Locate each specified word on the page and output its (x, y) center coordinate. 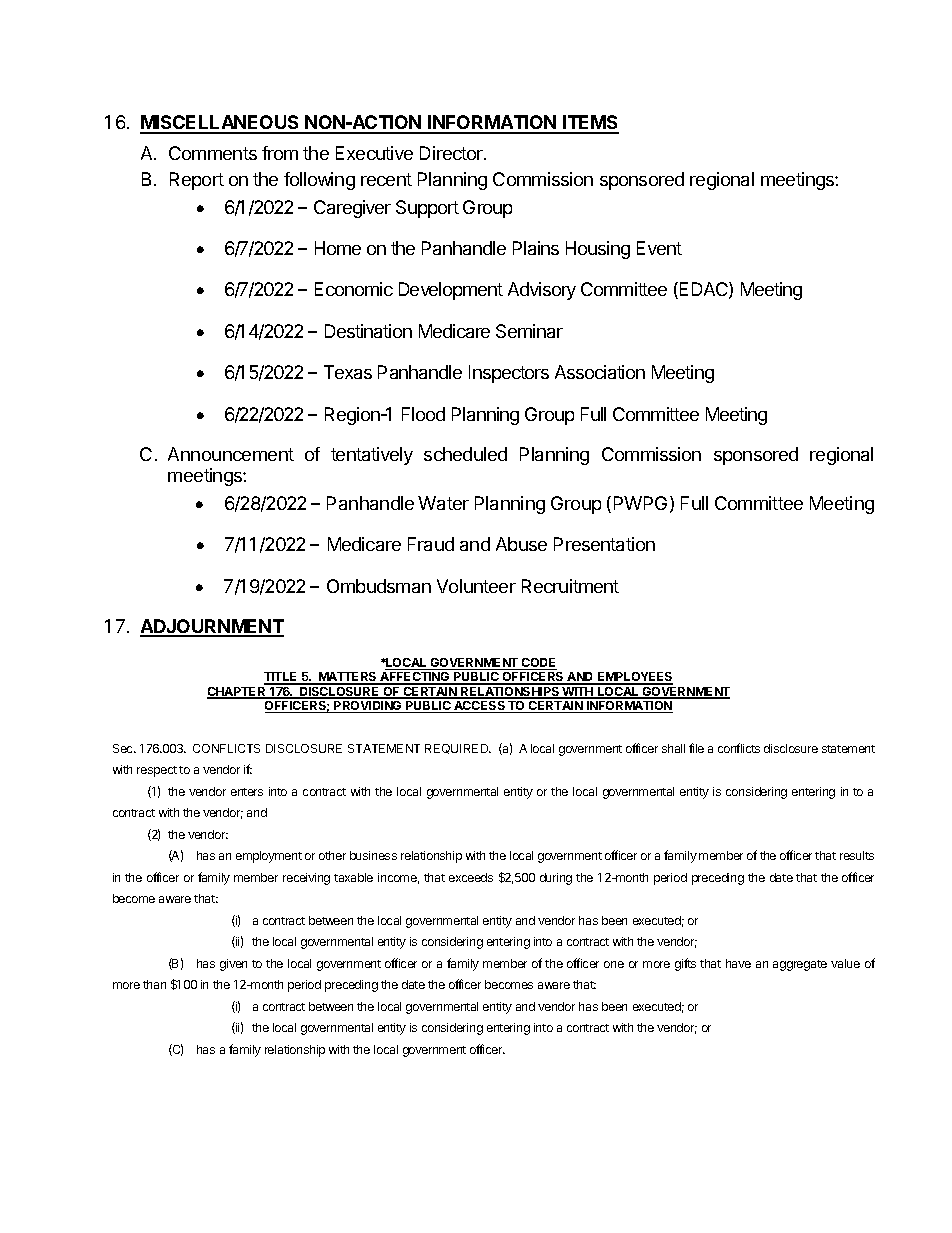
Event (659, 248)
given (233, 965)
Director (452, 153)
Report (197, 181)
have (738, 963)
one (614, 964)
